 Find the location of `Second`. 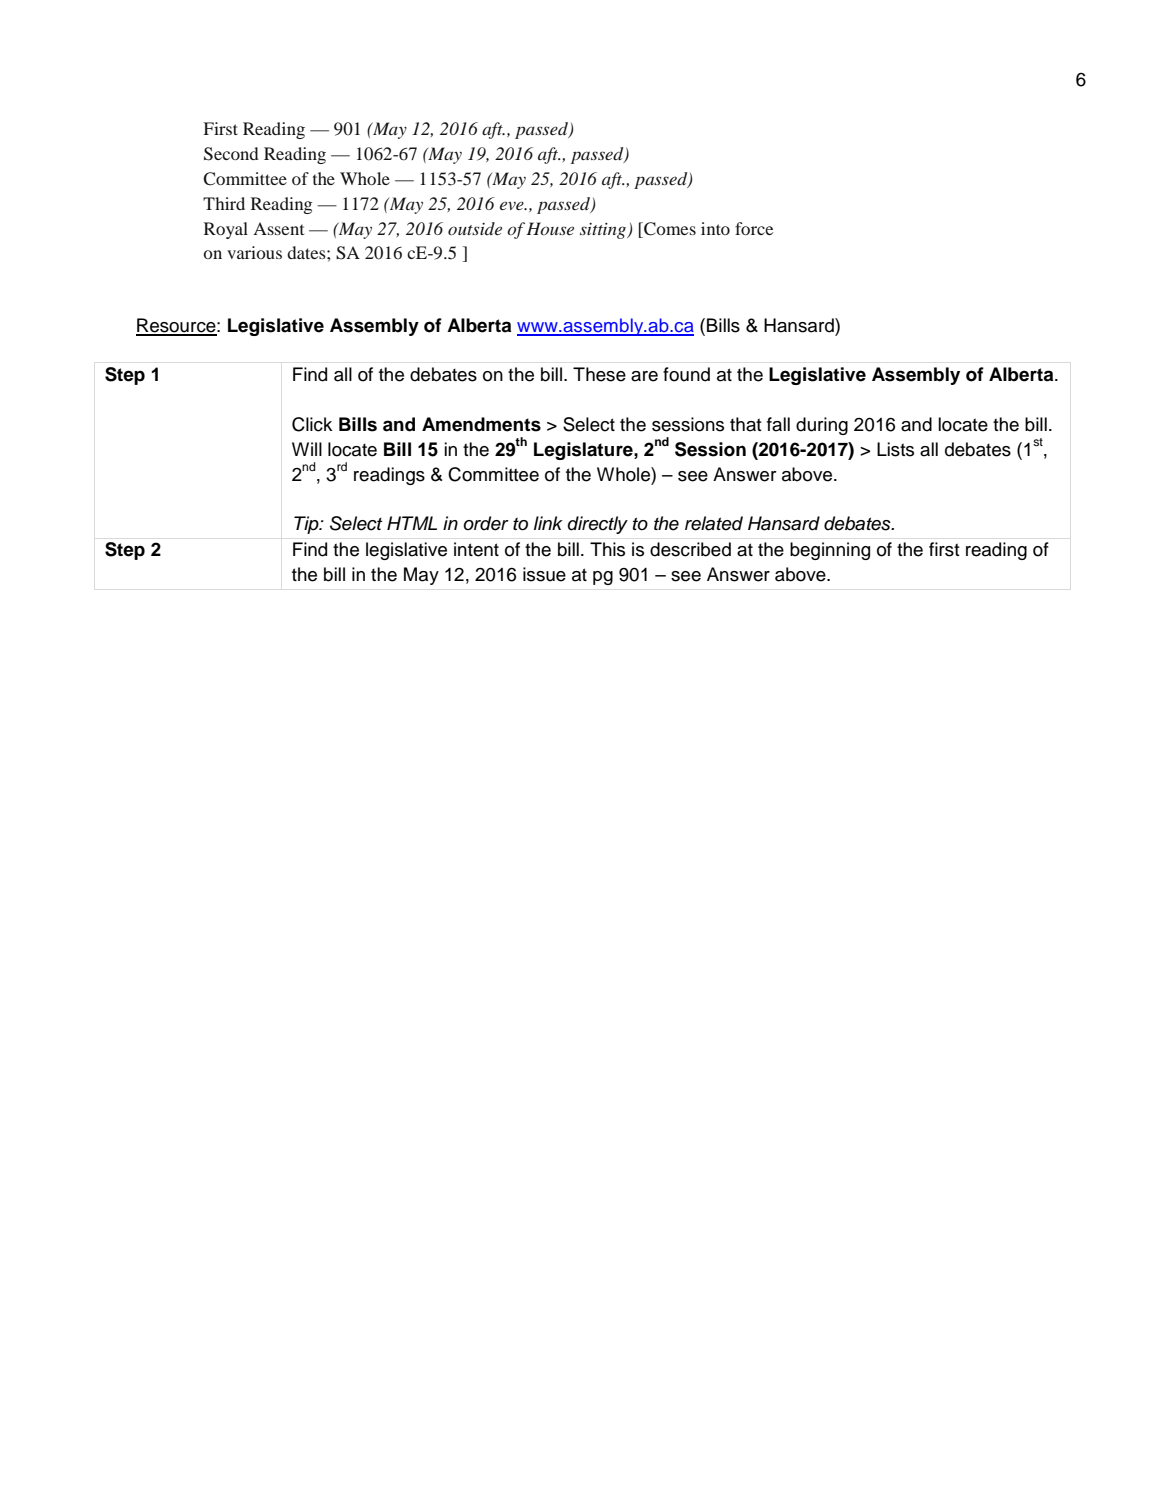

Second is located at coordinates (231, 154).
